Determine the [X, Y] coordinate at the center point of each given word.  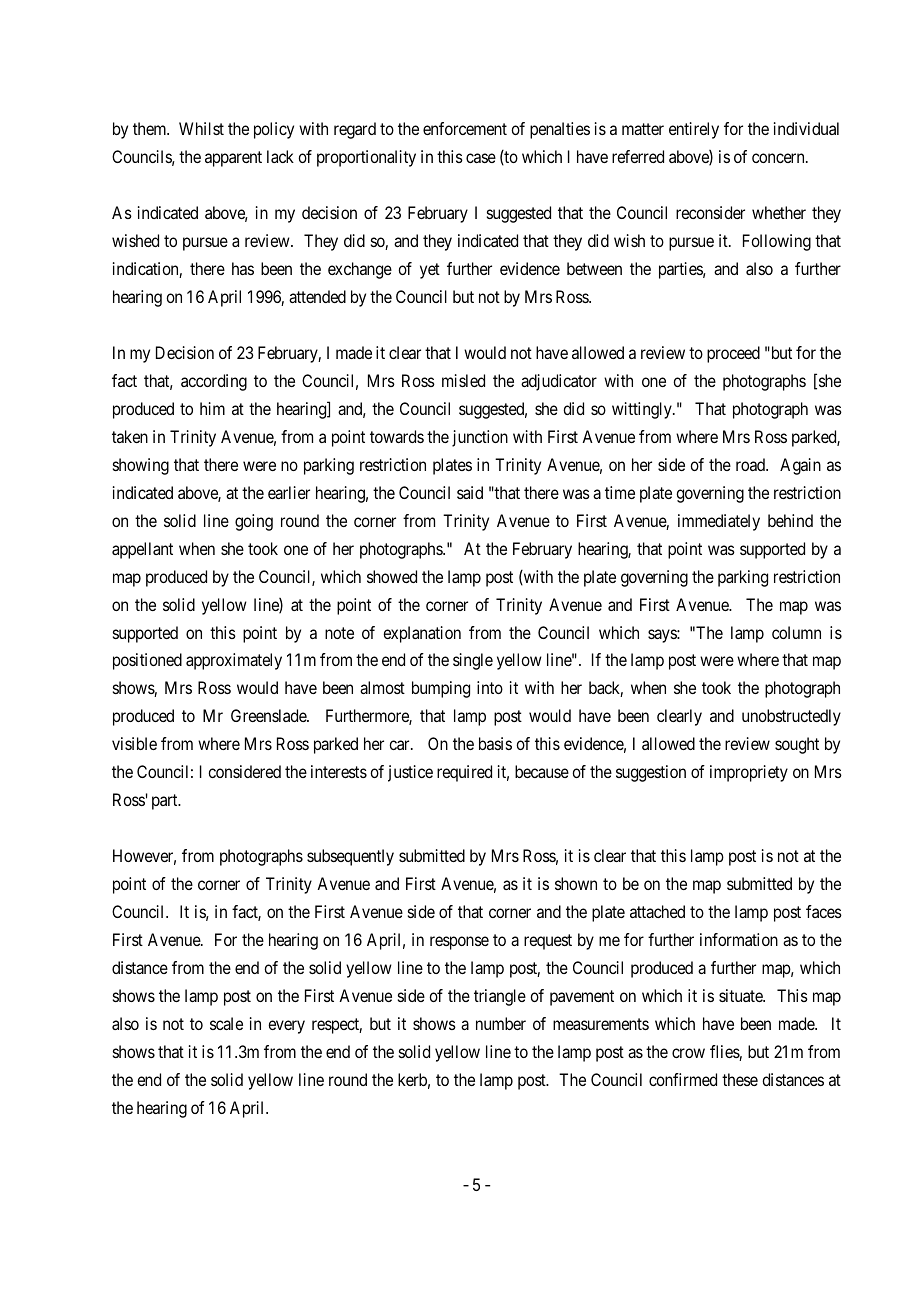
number [501, 1023]
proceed [733, 354]
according [214, 382]
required [464, 773]
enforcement [465, 128]
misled [463, 380]
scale [226, 1023]
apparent [233, 159]
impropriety [749, 773]
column [796, 632]
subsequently [350, 857]
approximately [234, 661]
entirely [694, 130]
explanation [422, 634]
